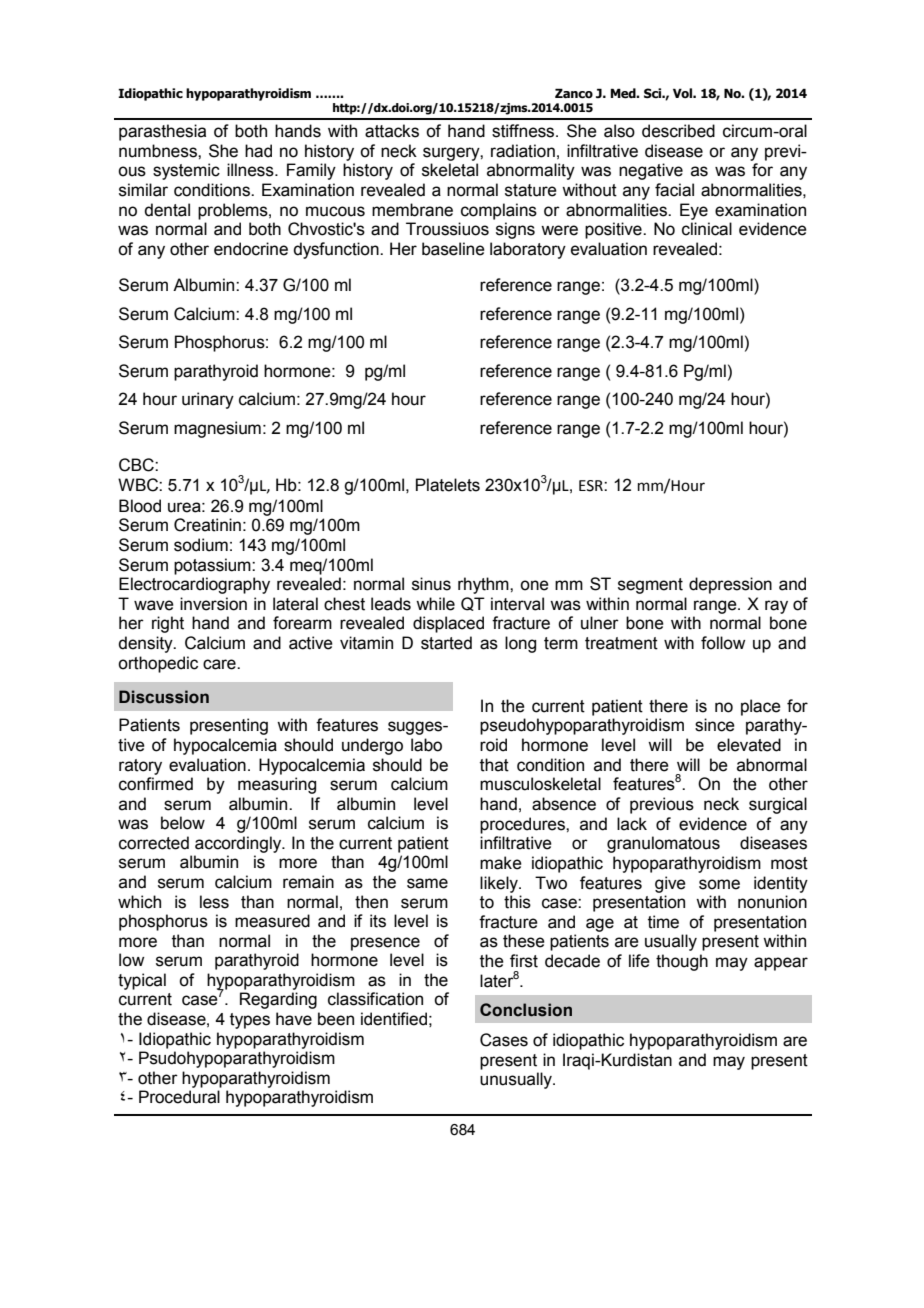 Image resolution: width=924 pixels, height=1308 pixels. What do you see at coordinates (250, 1021) in the page?
I see `types` at bounding box center [250, 1021].
